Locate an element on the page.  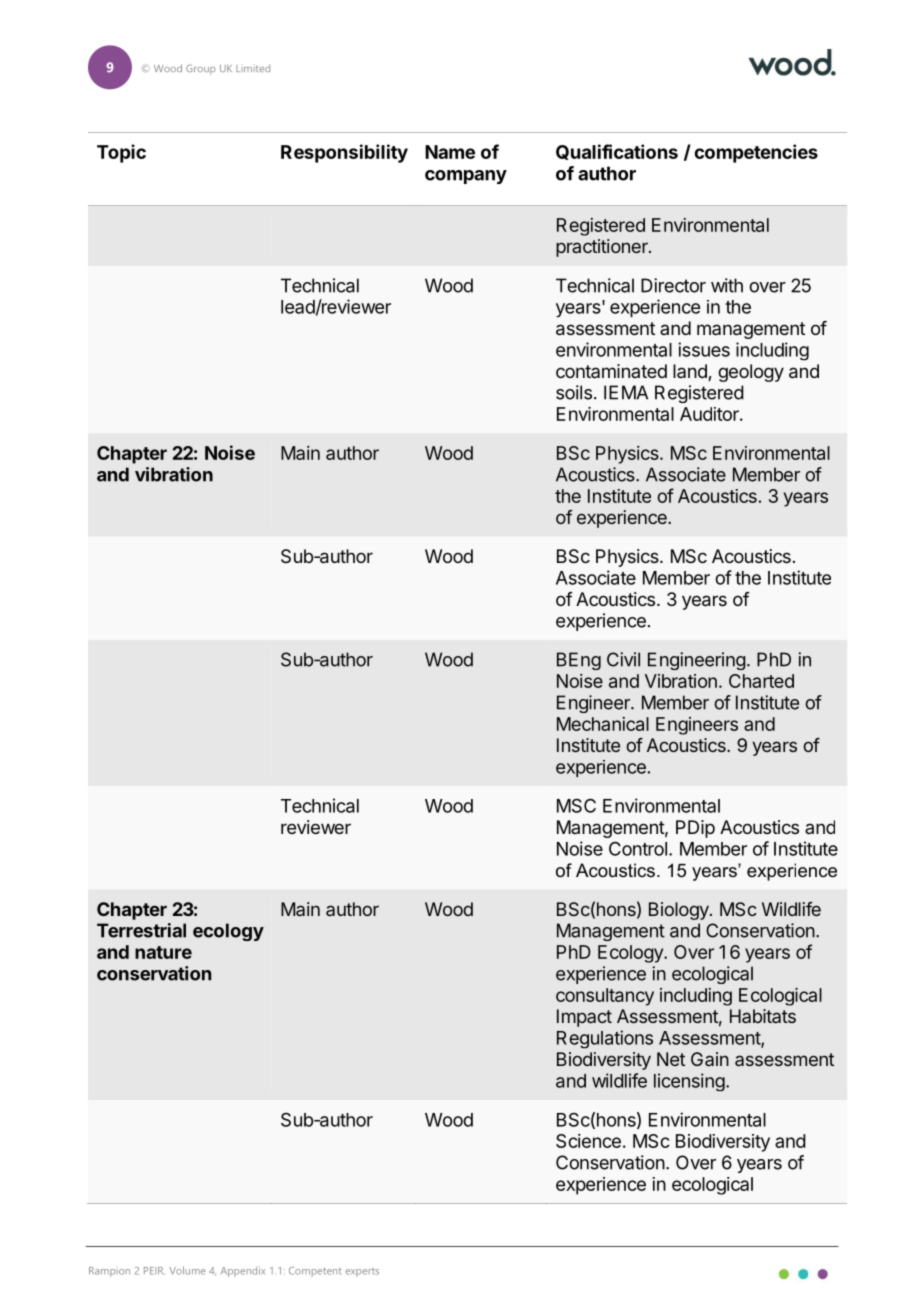
Science is located at coordinates (588, 1141).
